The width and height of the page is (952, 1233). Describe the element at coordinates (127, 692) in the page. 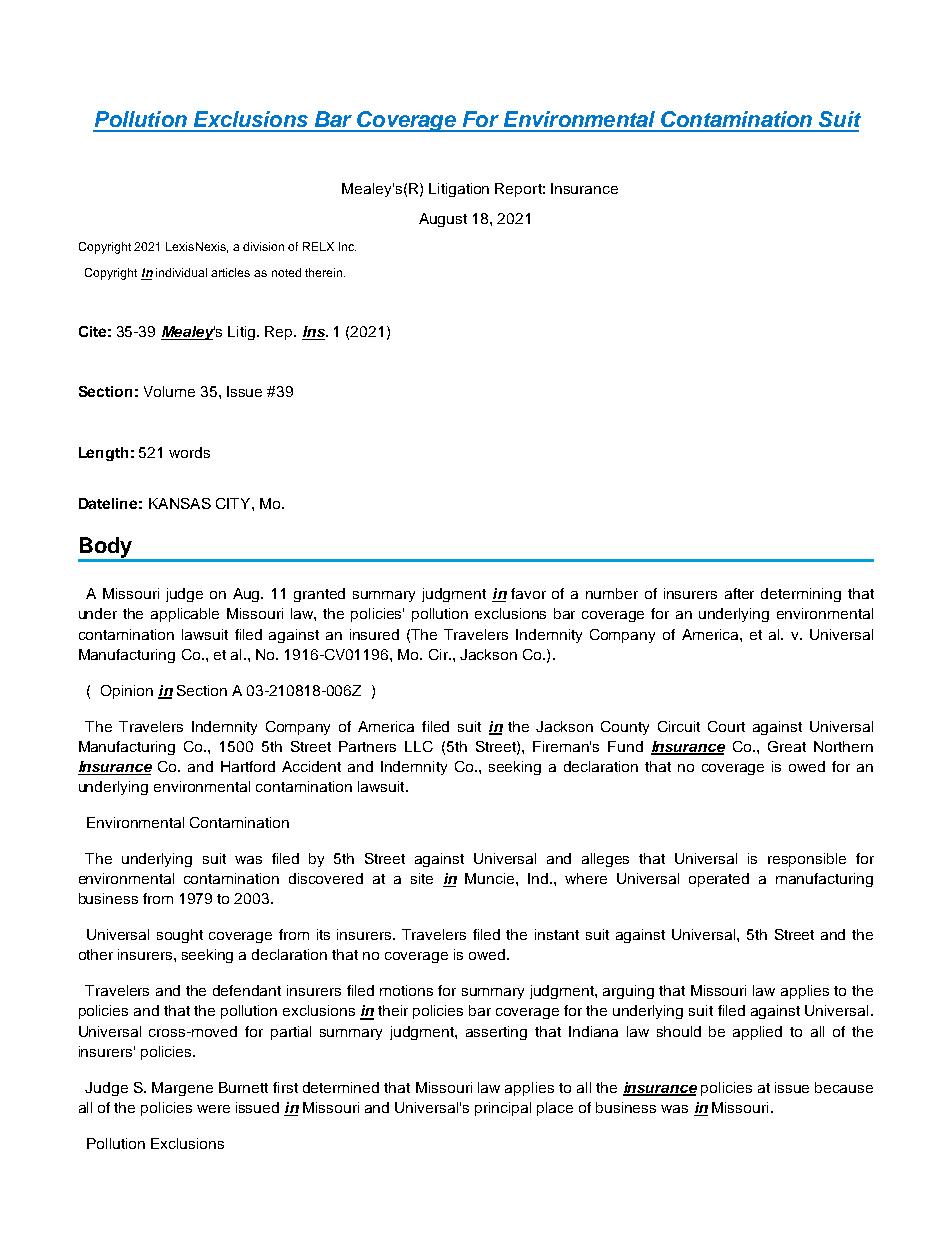

I see `Opinion` at that location.
